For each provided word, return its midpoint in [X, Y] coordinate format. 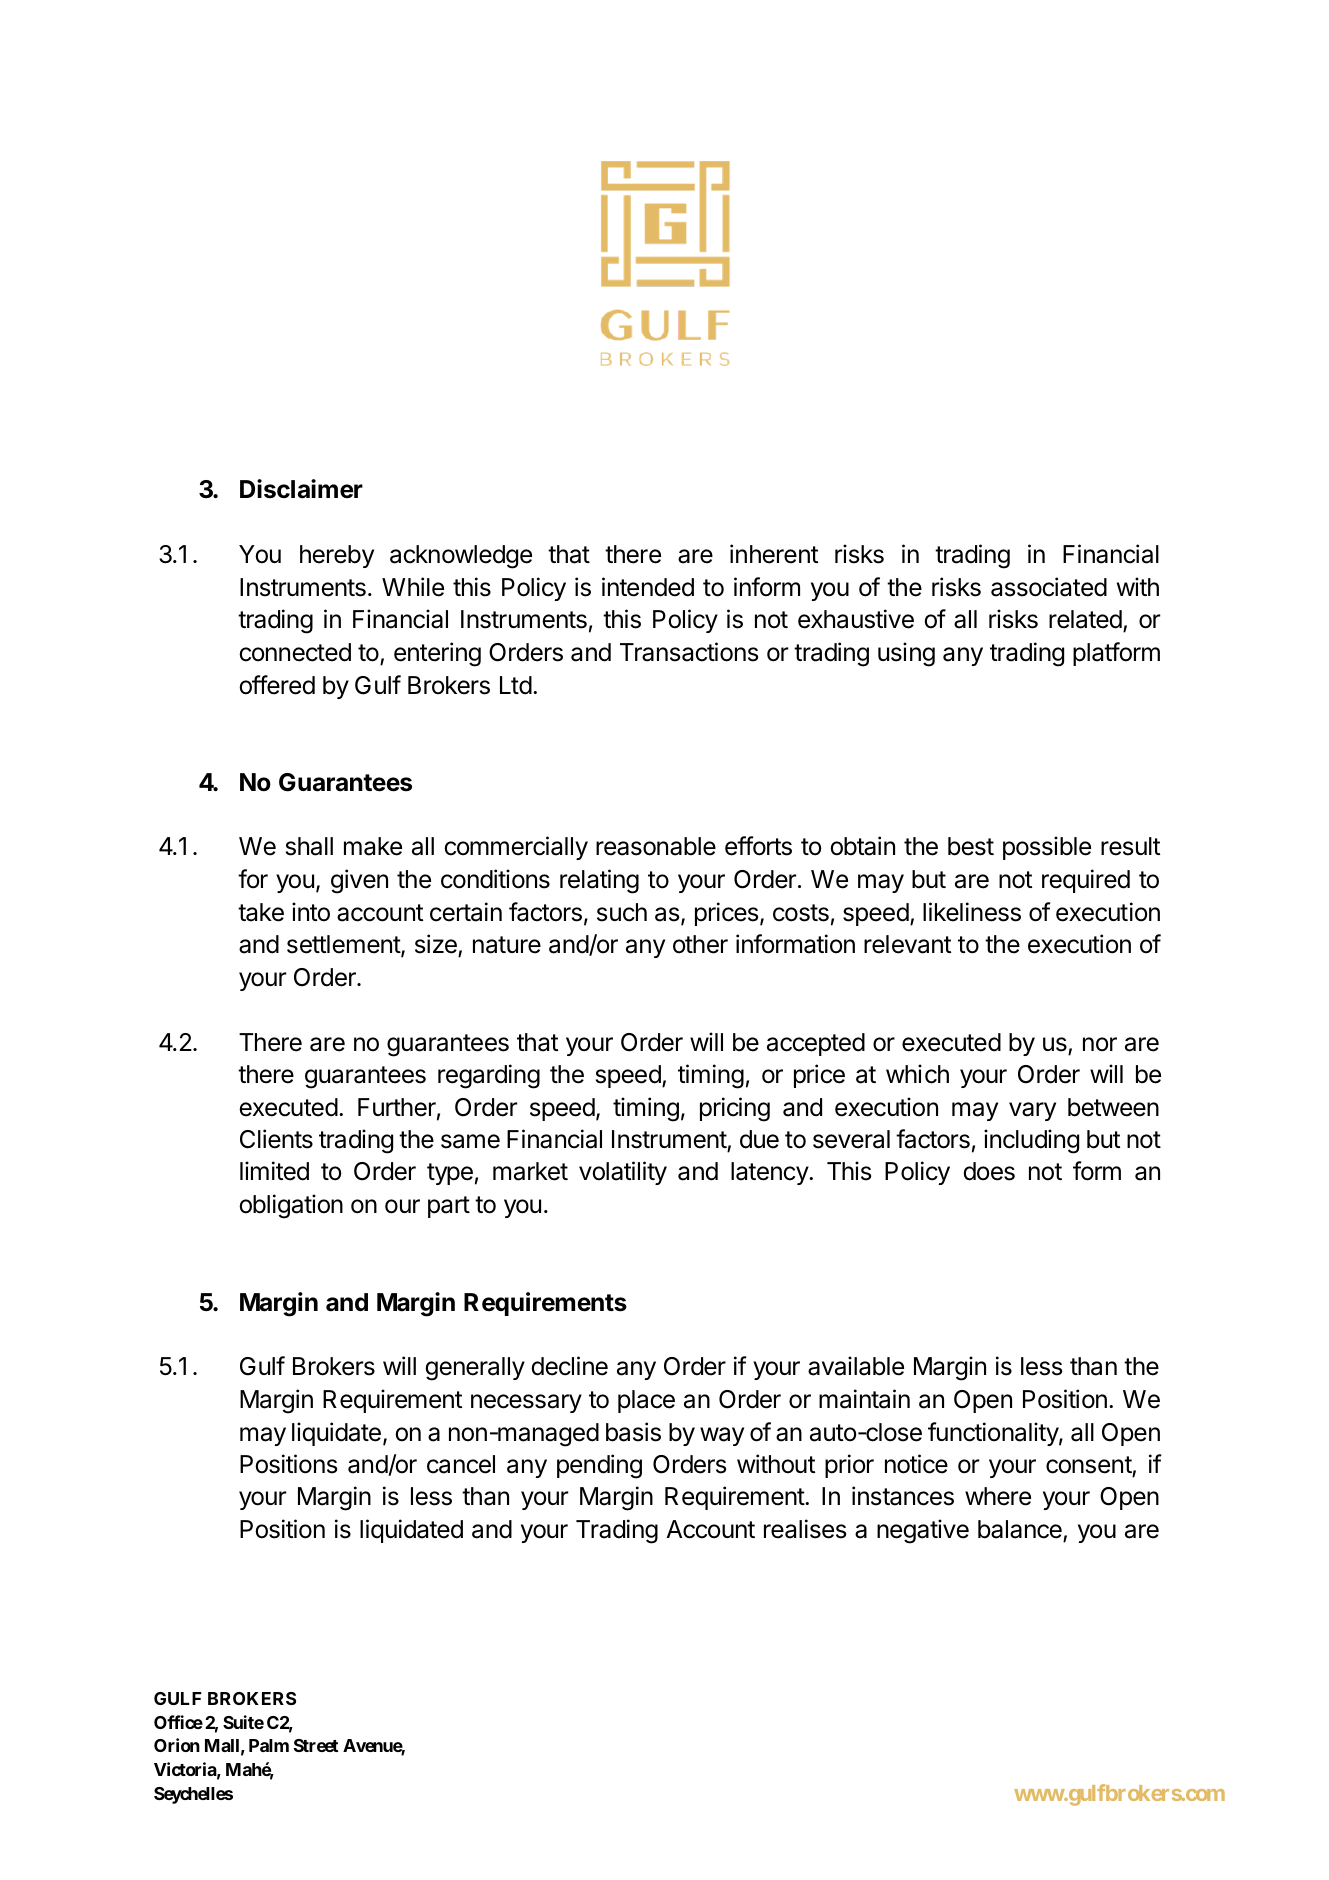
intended [648, 587]
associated [1049, 587]
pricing [735, 1109]
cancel [461, 1464]
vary [1032, 1111]
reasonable [656, 846]
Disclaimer [301, 489]
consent [1089, 1465]
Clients [276, 1139]
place [646, 1401]
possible [1047, 848]
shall [309, 846]
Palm [269, 1745]
